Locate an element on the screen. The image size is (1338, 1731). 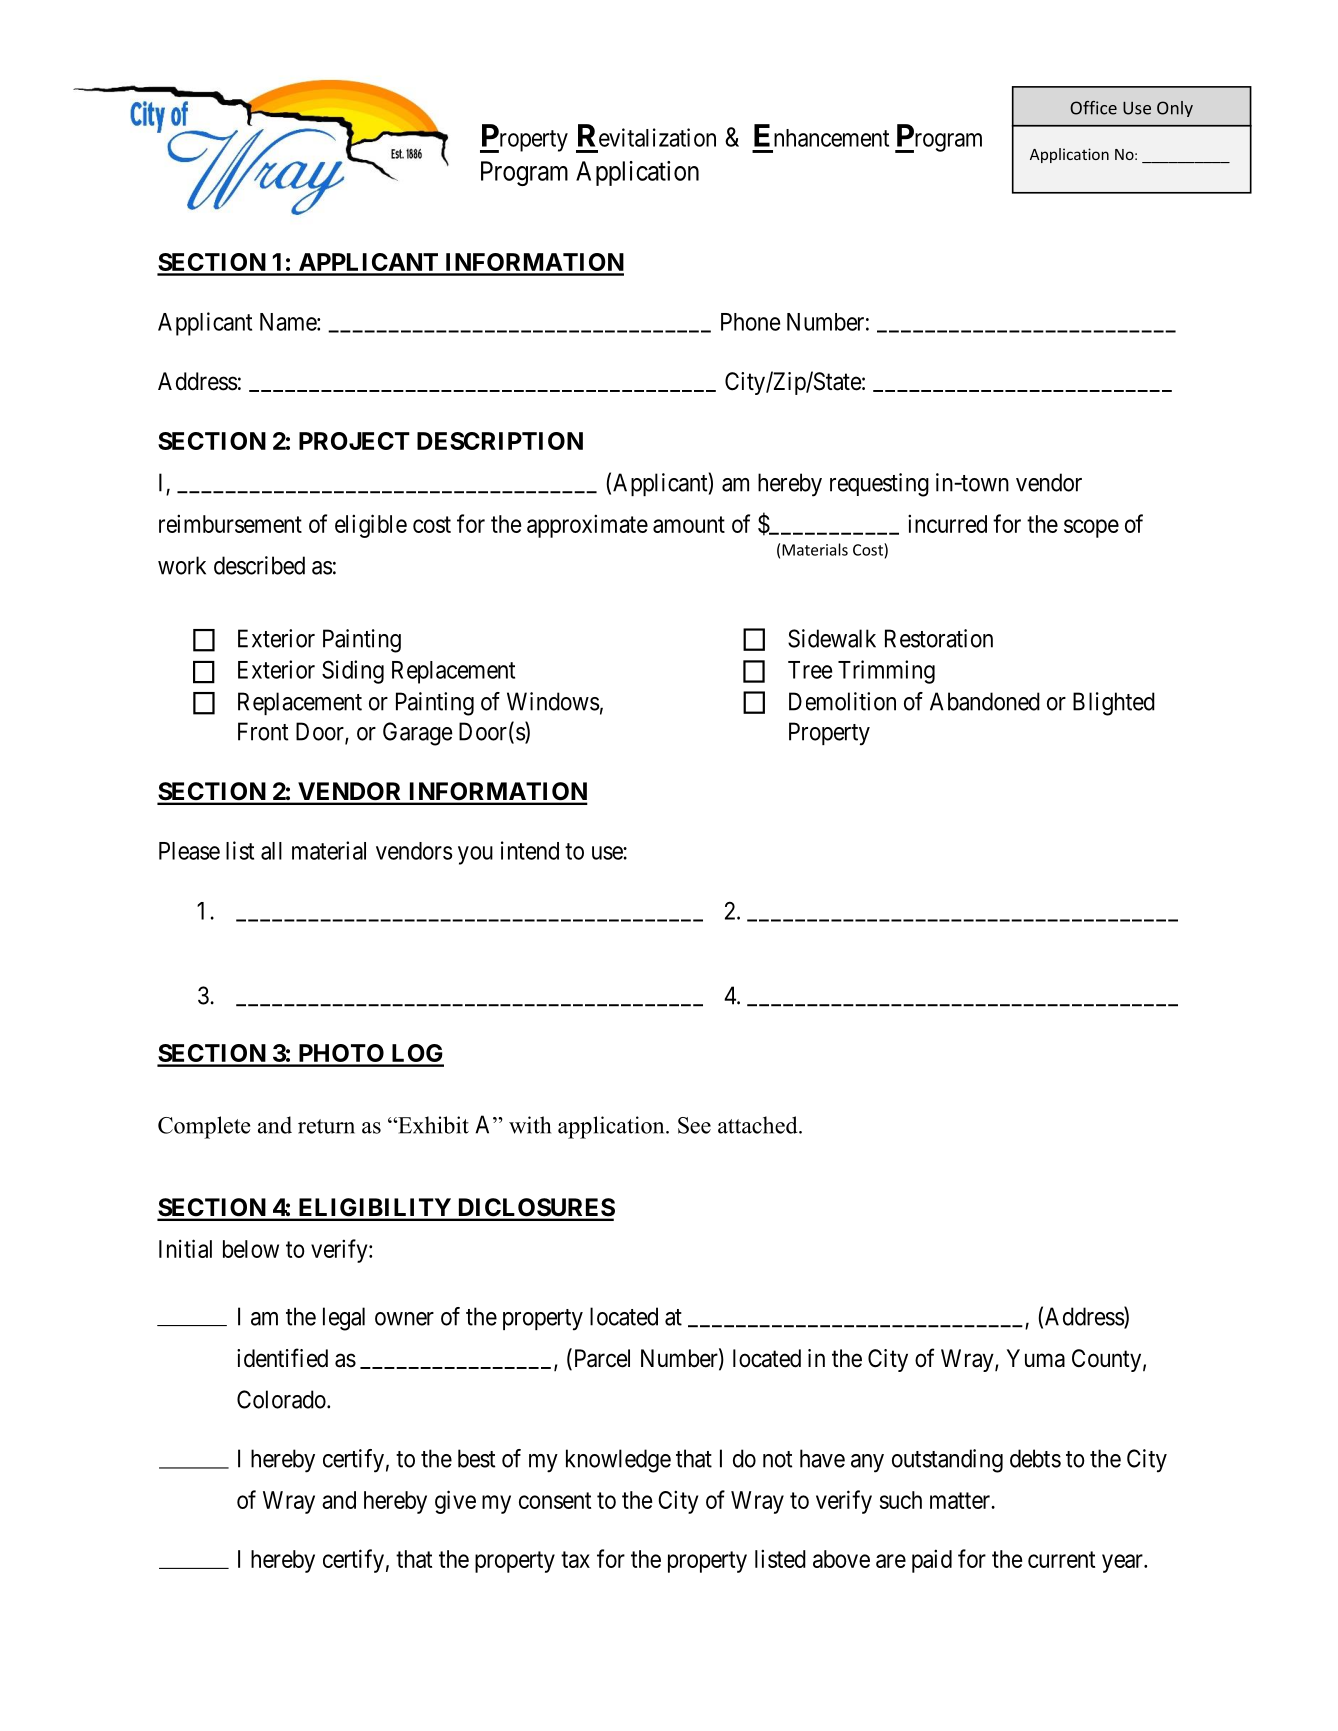
Office is located at coordinates (1093, 108).
